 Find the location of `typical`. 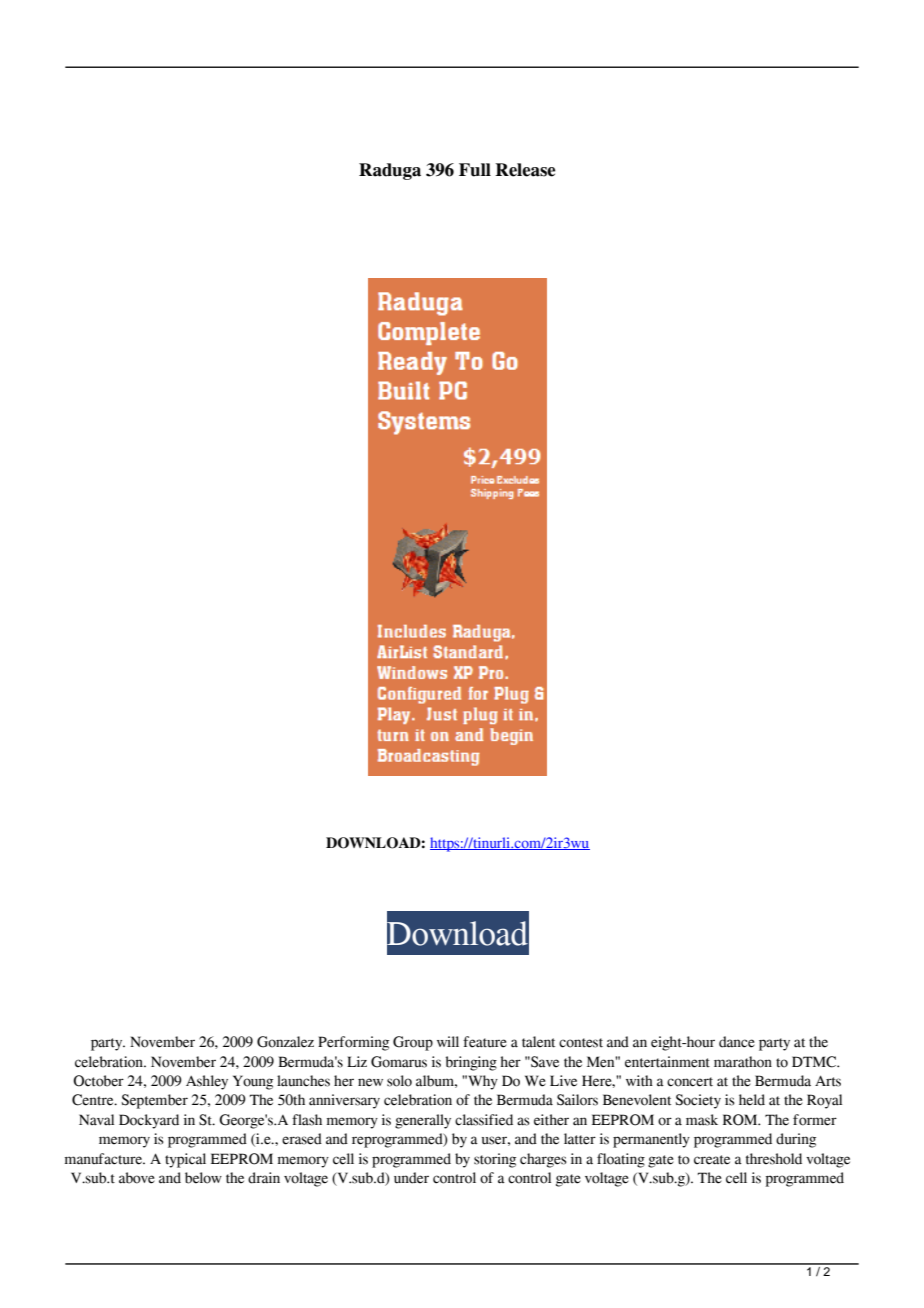

typical is located at coordinates (185, 1160).
